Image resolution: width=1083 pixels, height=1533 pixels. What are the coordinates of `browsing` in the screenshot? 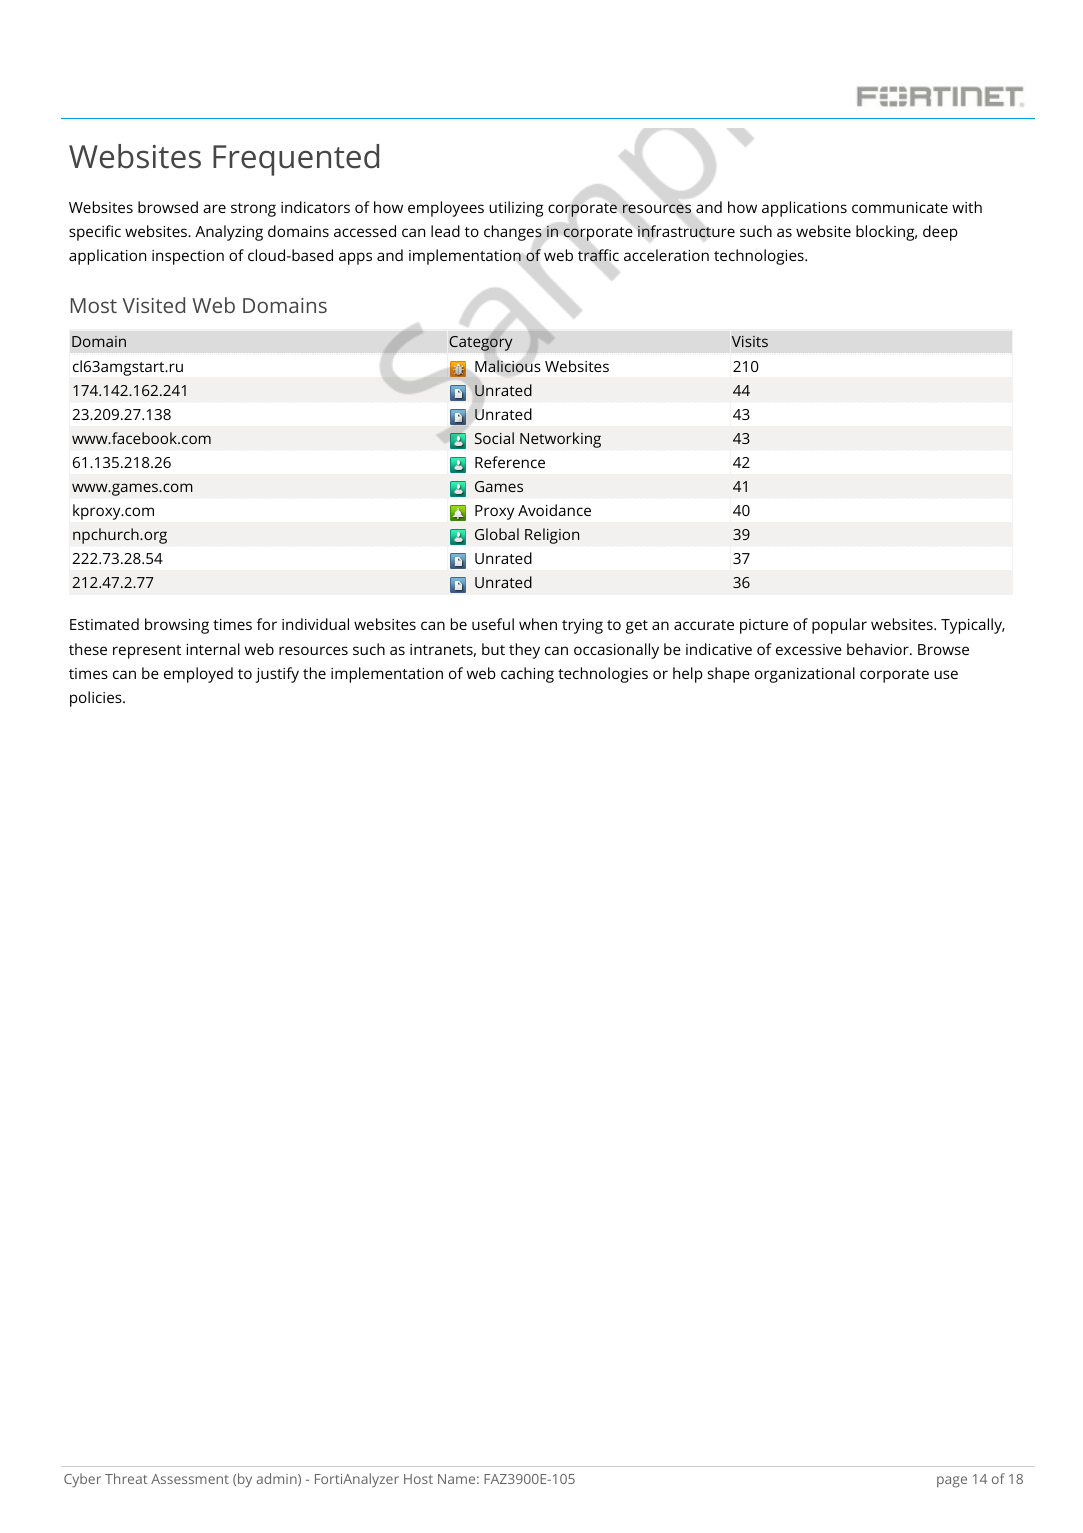 It's located at (177, 626).
